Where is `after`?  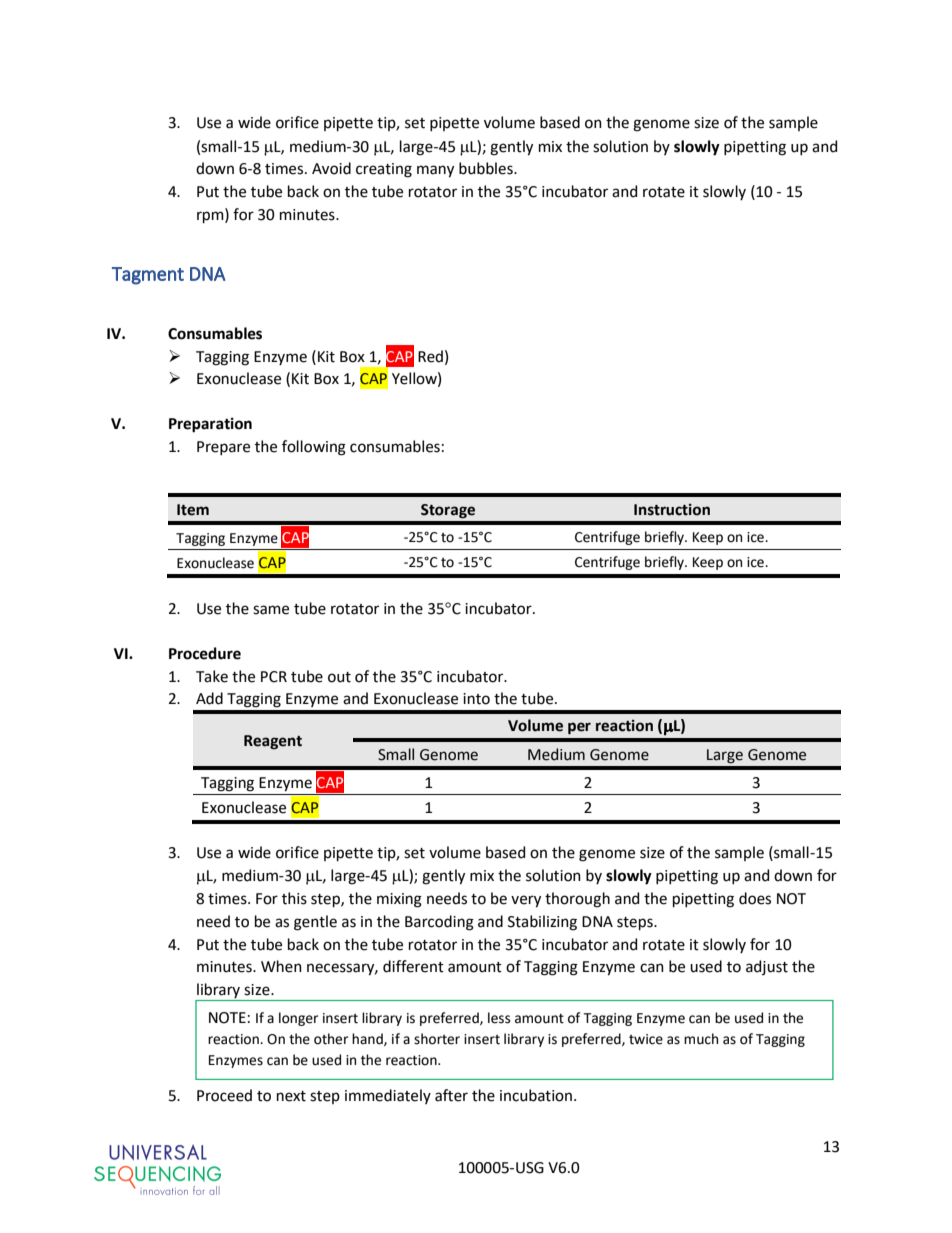 after is located at coordinates (451, 1095).
